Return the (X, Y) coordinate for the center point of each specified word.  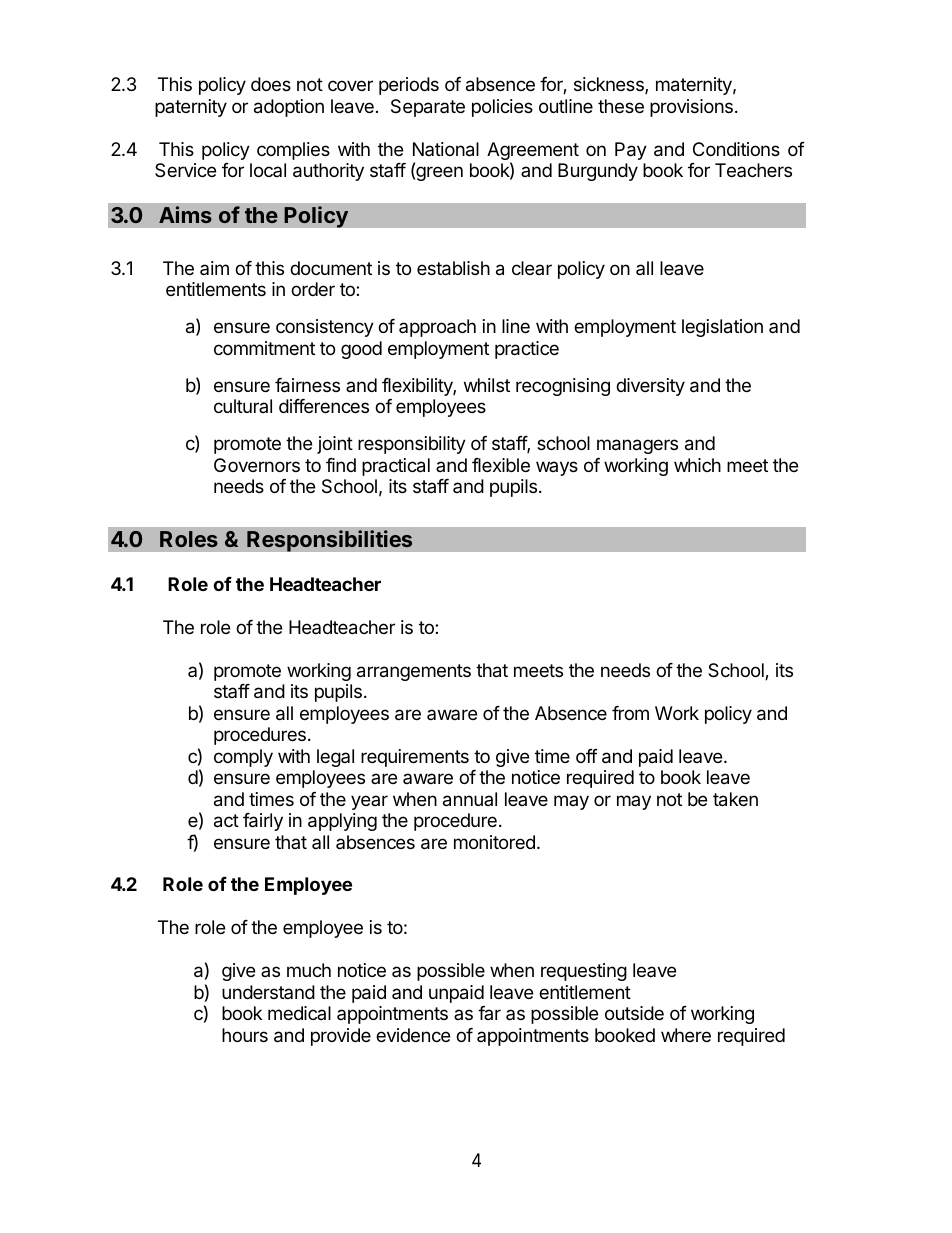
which (697, 465)
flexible (501, 465)
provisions (691, 108)
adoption (289, 108)
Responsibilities (330, 541)
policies (502, 108)
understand (268, 992)
